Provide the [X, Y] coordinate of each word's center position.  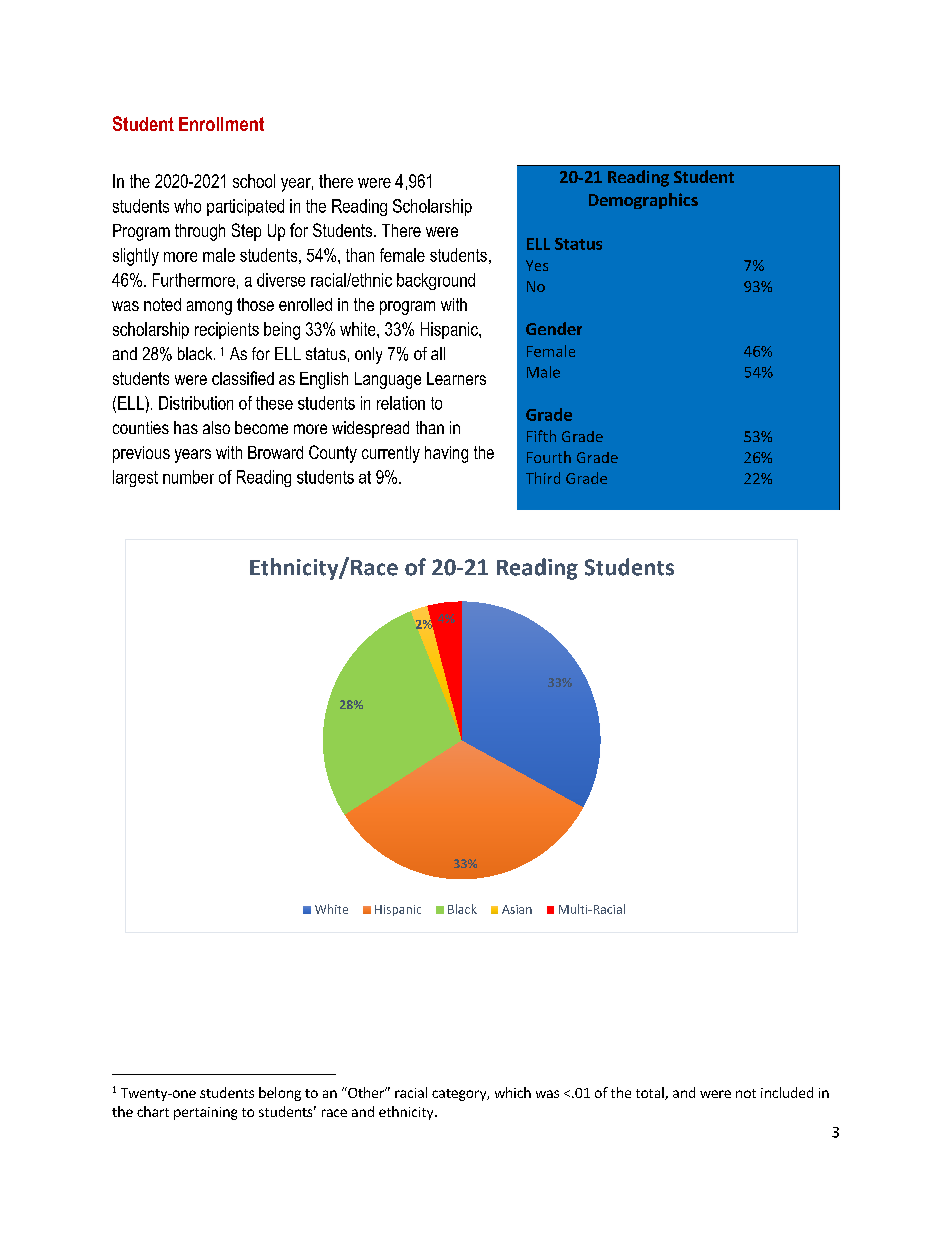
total [651, 1093]
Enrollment [221, 124]
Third [543, 478]
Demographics [643, 201]
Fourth [549, 457]
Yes [537, 265]
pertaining [205, 1113]
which [513, 1092]
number [188, 477]
